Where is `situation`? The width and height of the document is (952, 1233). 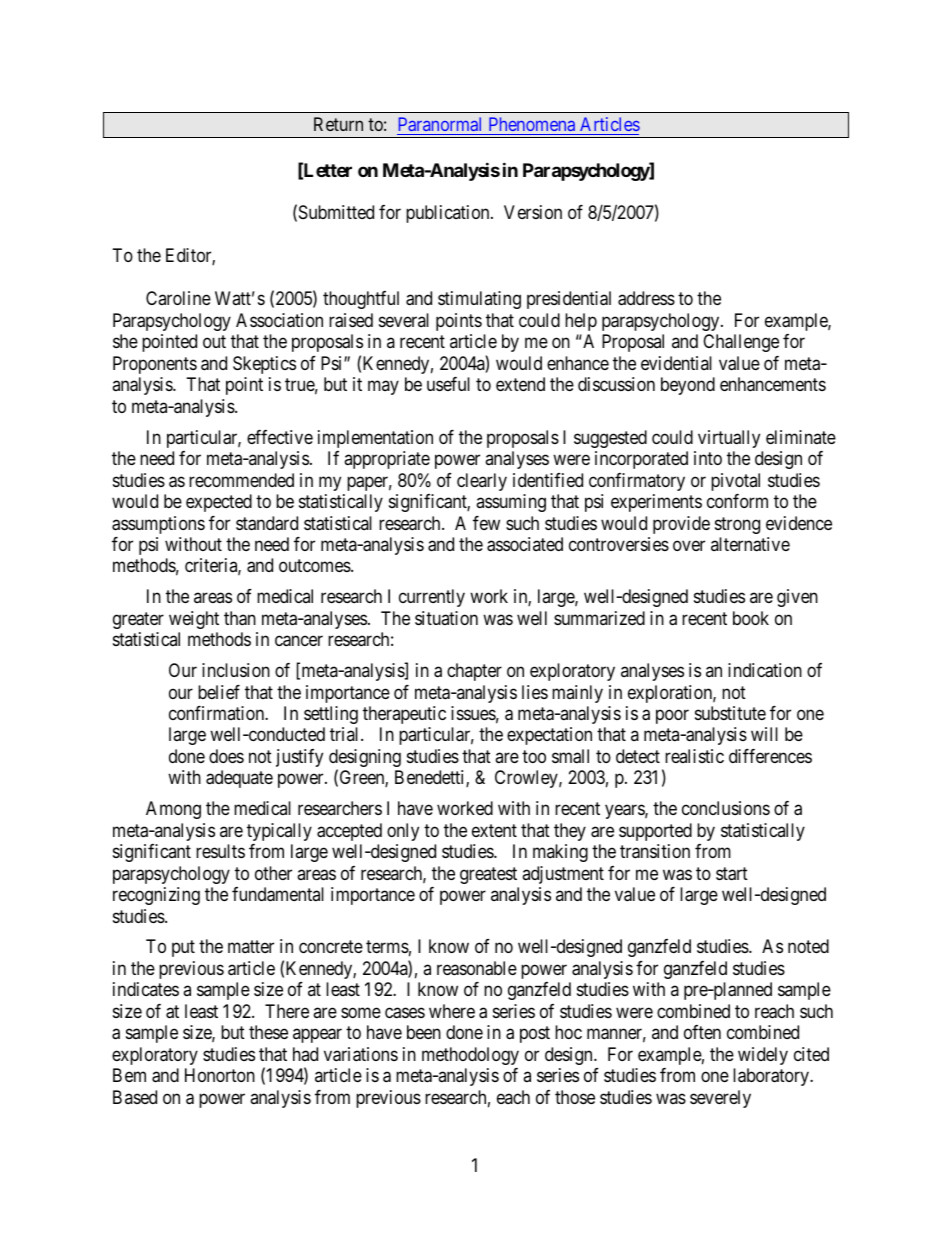 situation is located at coordinates (446, 618).
